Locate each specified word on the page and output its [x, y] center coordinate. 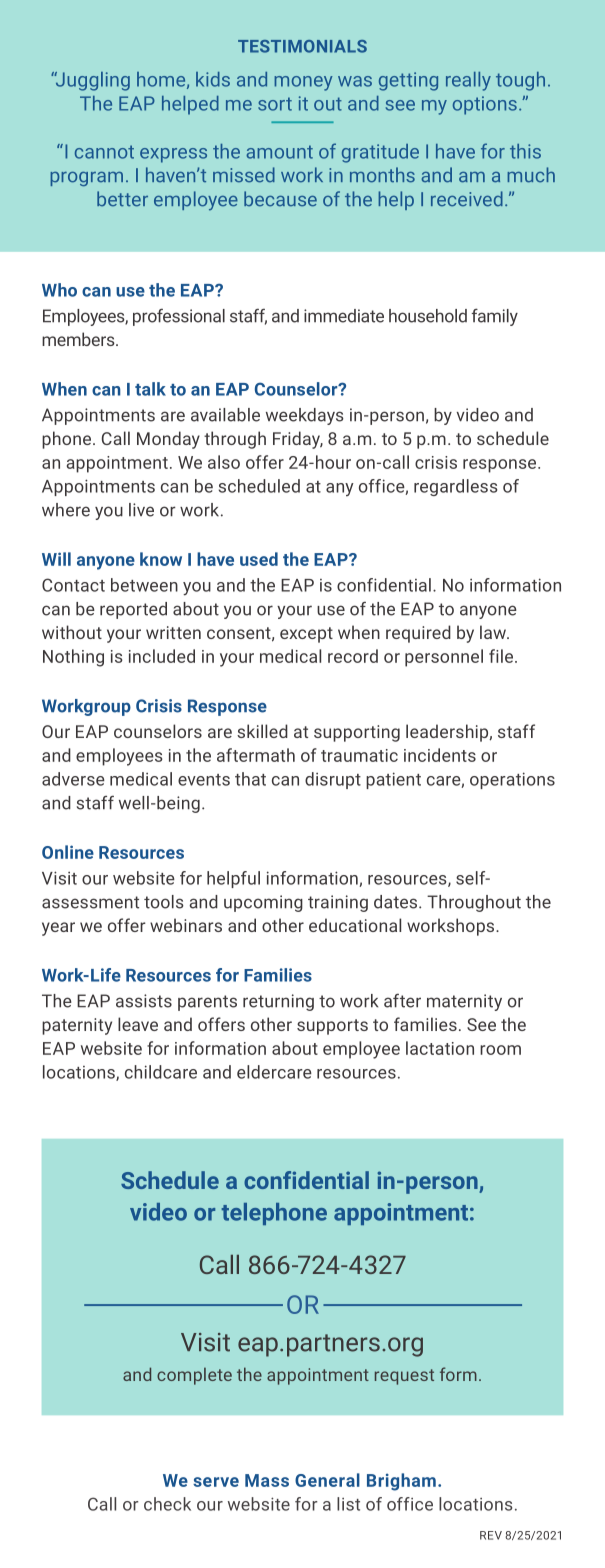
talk [150, 389]
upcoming [263, 903]
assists [144, 1001]
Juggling [91, 81]
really [468, 81]
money [303, 83]
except [306, 635]
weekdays [305, 416]
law [494, 632]
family [495, 317]
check [167, 1504]
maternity [464, 1002]
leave [138, 1024]
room [500, 1050]
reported [133, 610]
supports [332, 1027]
